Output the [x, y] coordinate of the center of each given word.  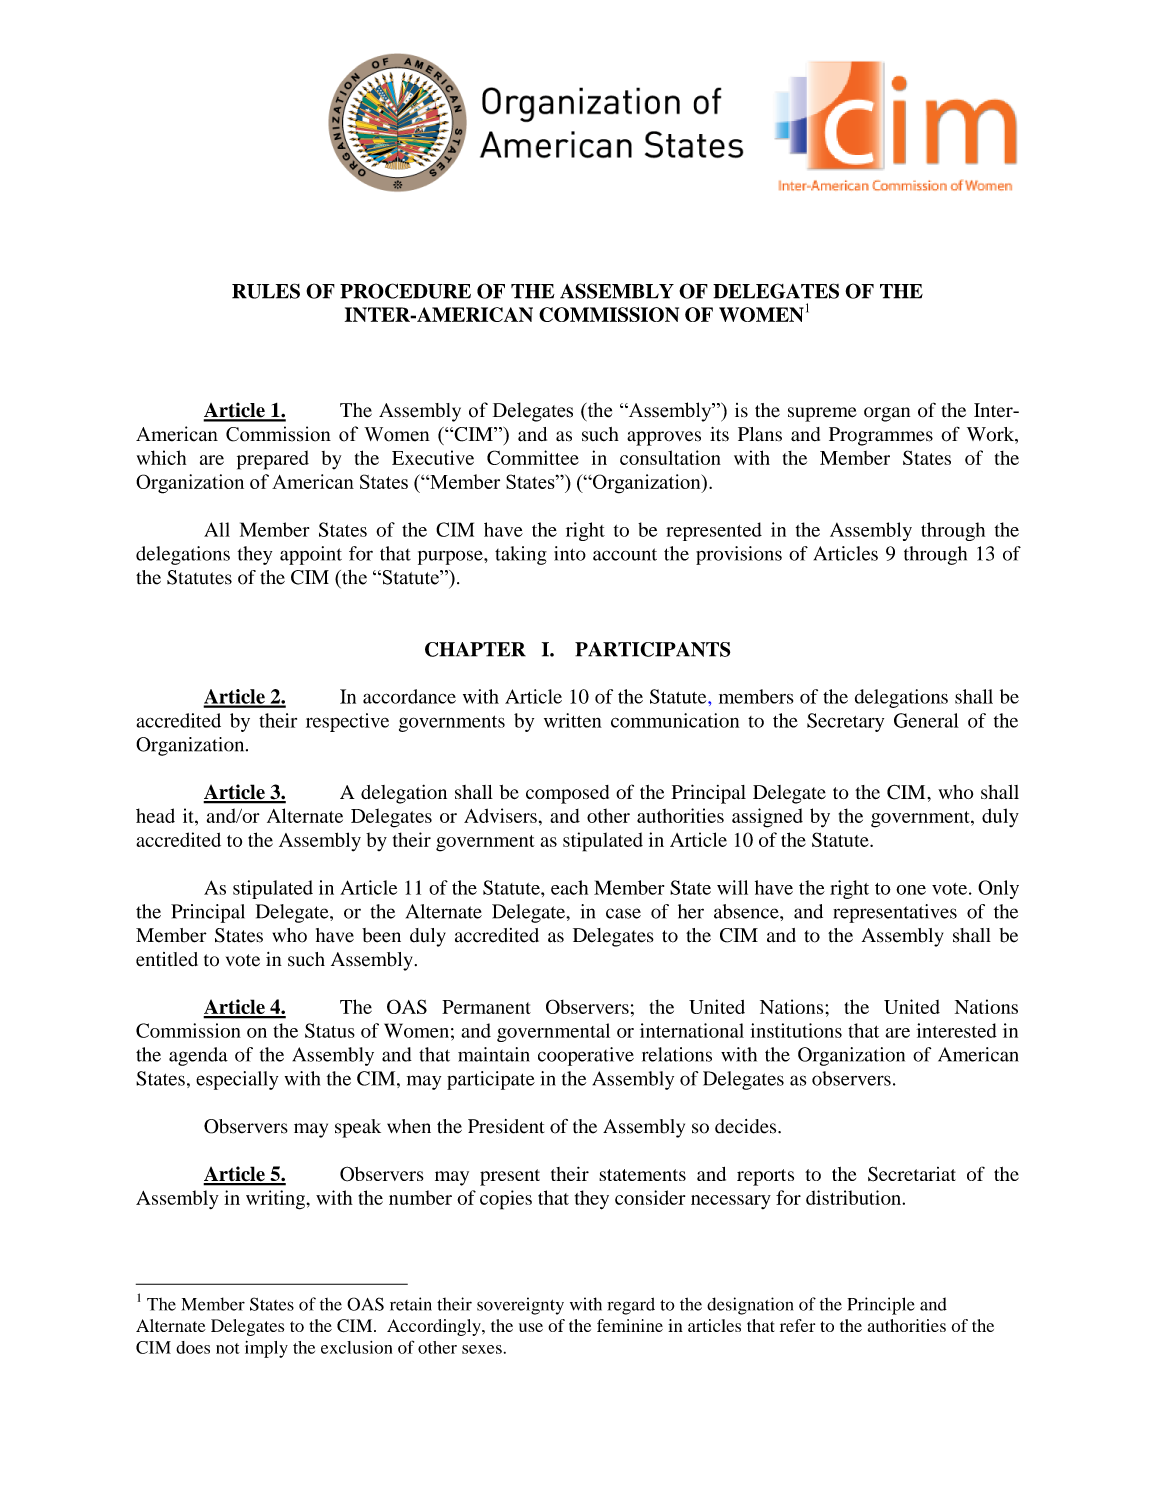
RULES [266, 291]
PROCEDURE [405, 291]
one [911, 890]
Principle [881, 1306]
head [155, 815]
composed [567, 794]
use [531, 1327]
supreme [822, 414]
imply [266, 1349]
